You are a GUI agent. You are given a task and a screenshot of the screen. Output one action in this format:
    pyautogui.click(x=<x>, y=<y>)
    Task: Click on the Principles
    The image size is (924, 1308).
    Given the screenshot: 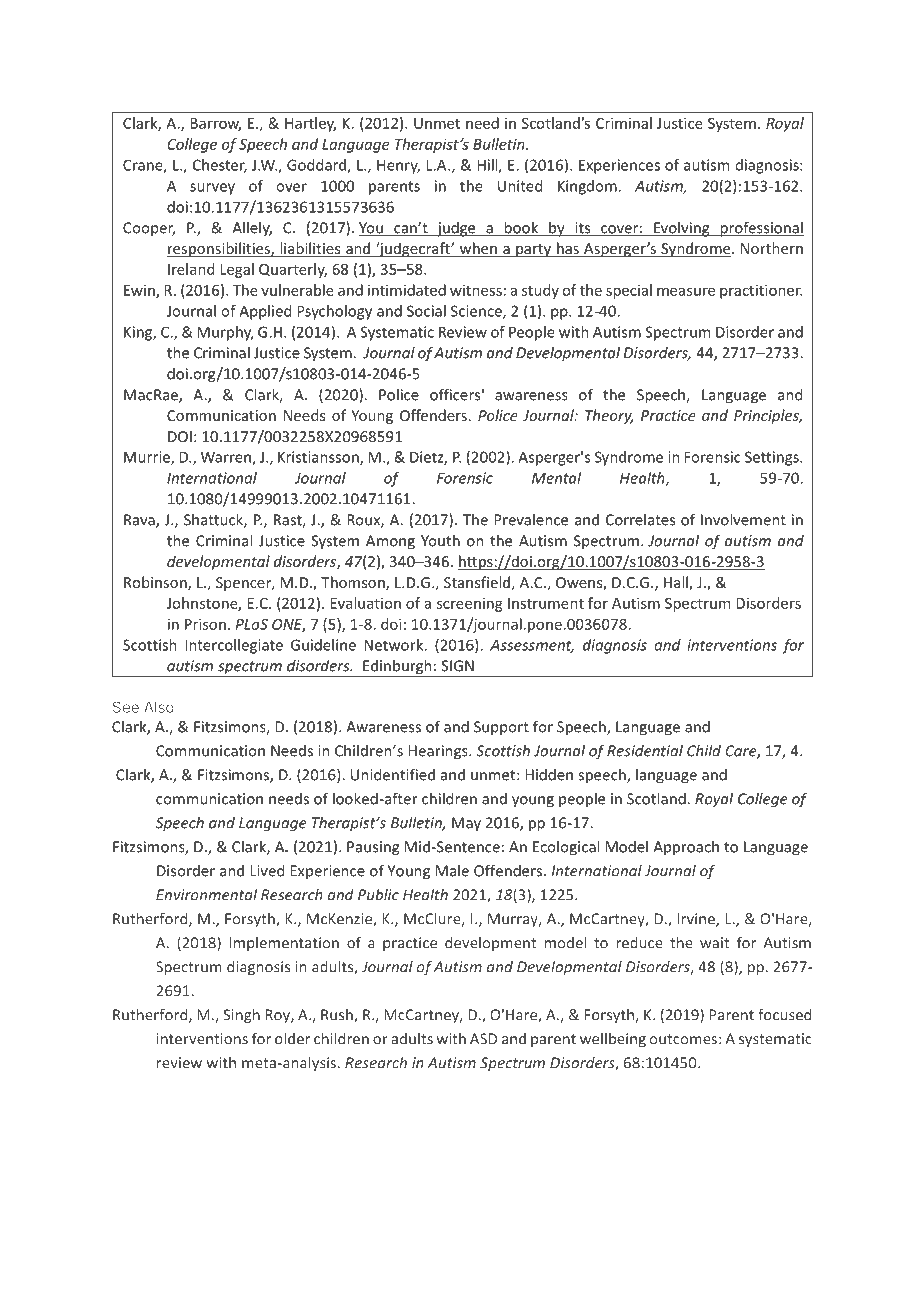 What is the action you would take?
    pyautogui.click(x=767, y=416)
